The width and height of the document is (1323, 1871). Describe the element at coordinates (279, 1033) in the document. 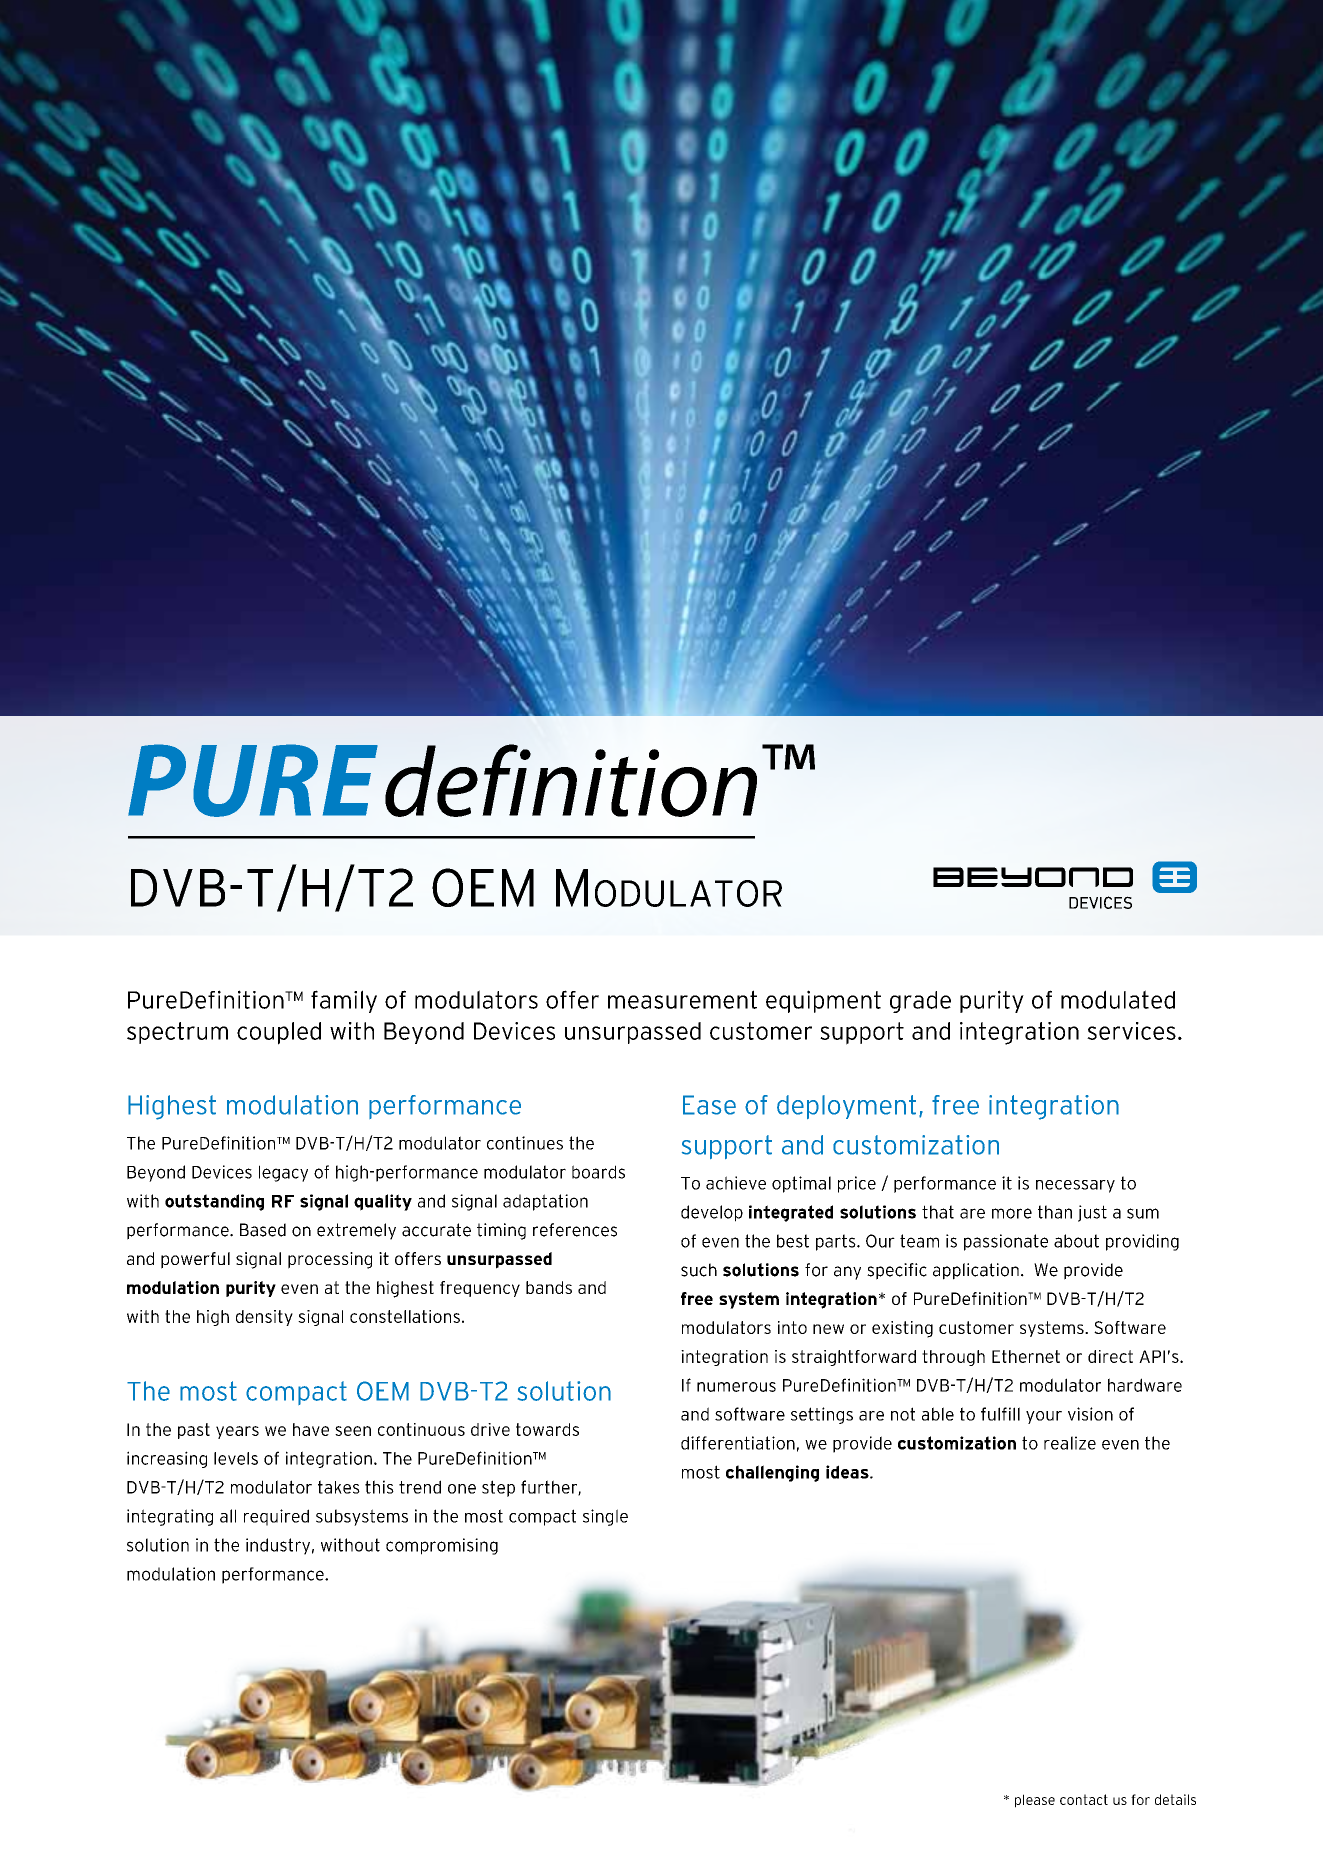

I see `coupled` at that location.
